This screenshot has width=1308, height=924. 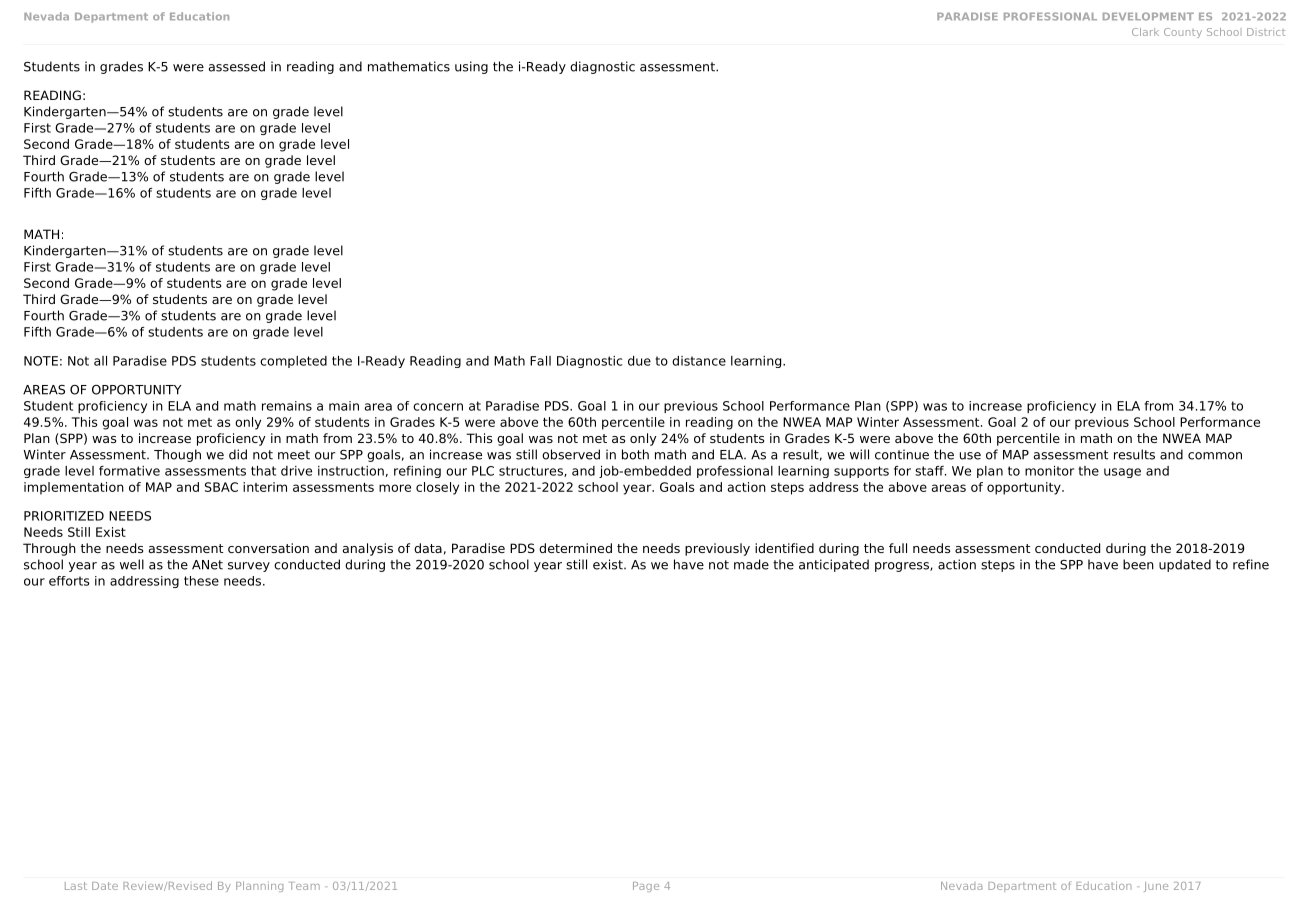 What do you see at coordinates (237, 66) in the screenshot?
I see `assessed` at bounding box center [237, 66].
